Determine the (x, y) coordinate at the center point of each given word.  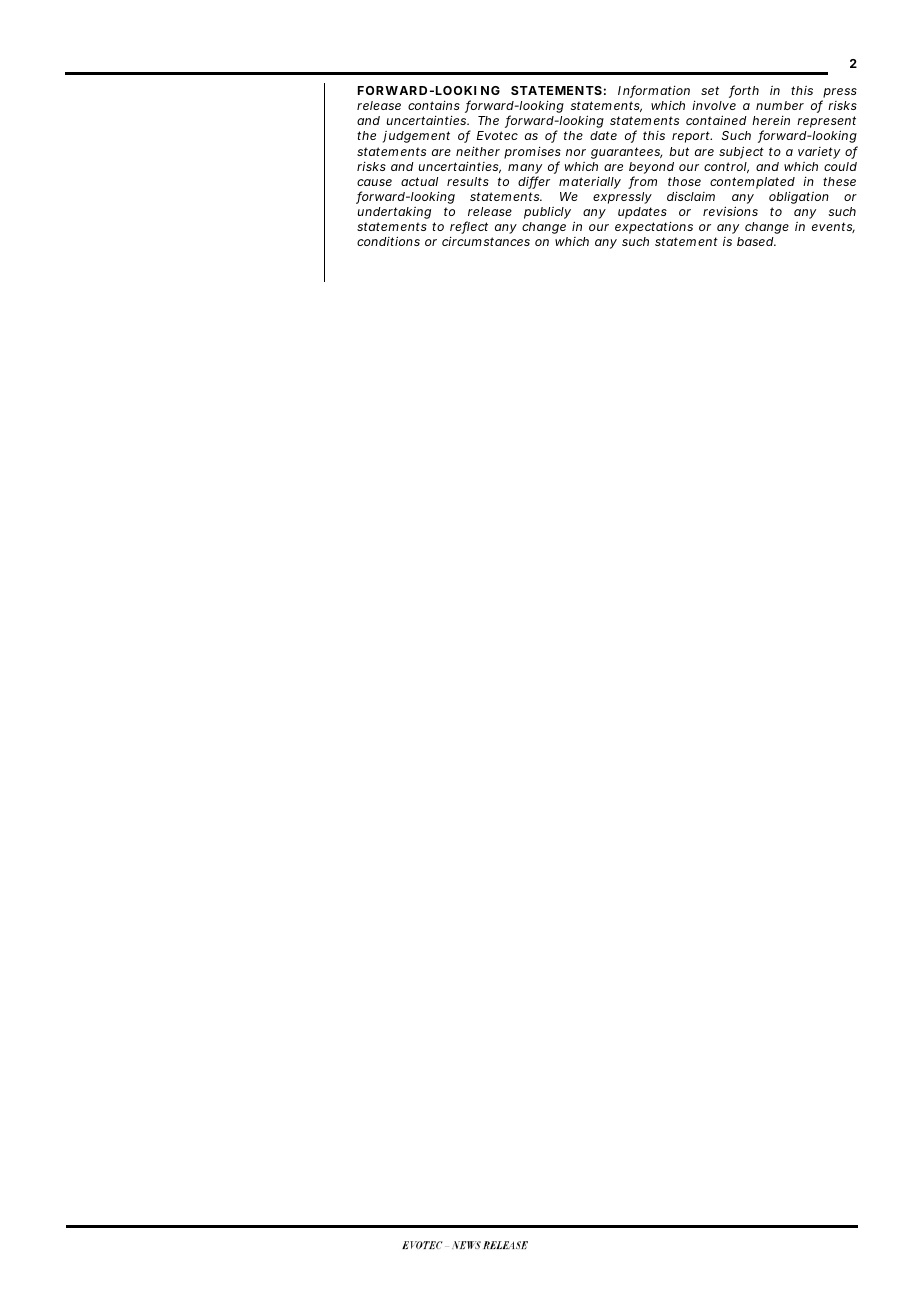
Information (654, 91)
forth (744, 91)
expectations (654, 228)
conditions (388, 241)
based (756, 241)
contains (434, 105)
